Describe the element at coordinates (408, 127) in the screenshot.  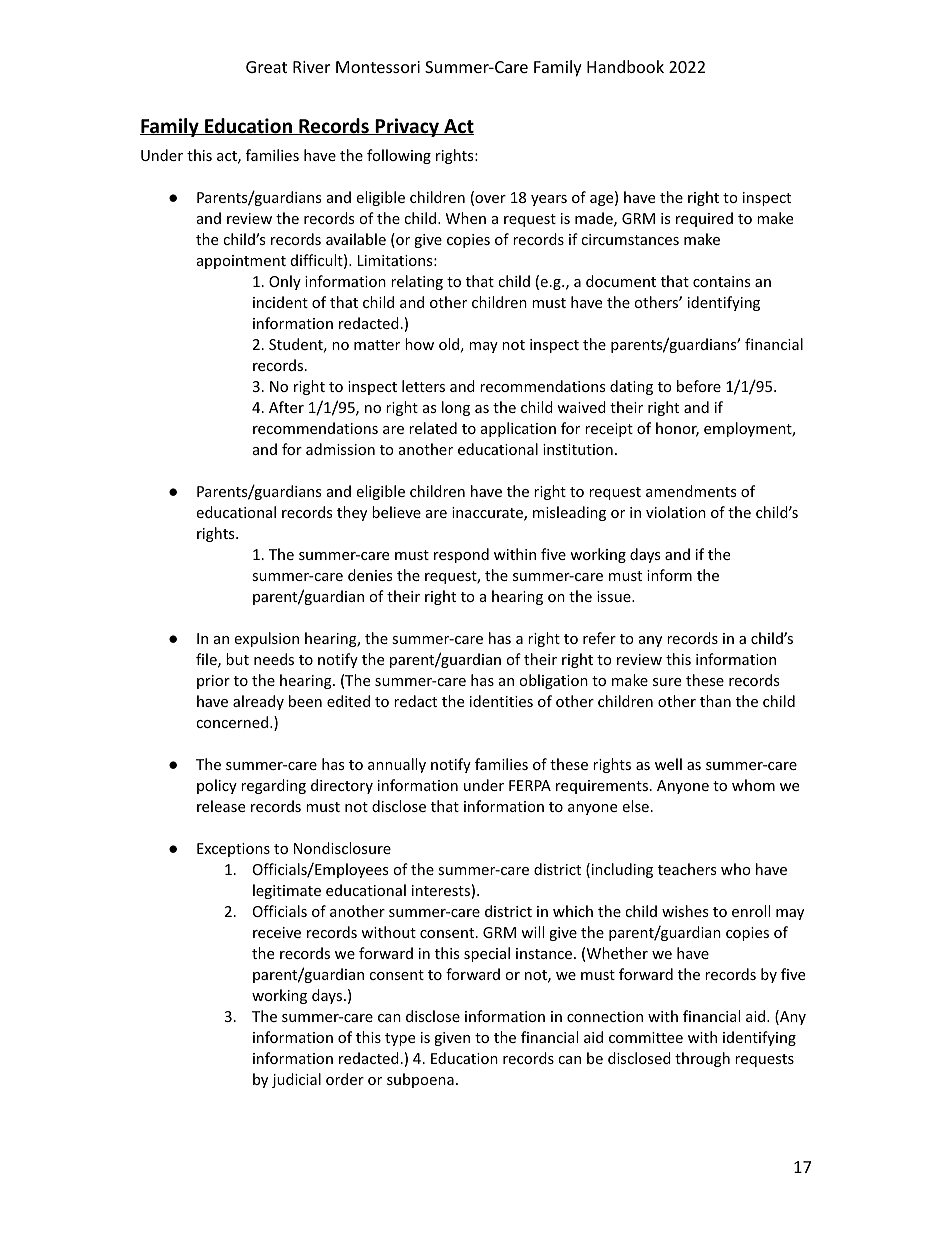
I see `Privacy` at that location.
